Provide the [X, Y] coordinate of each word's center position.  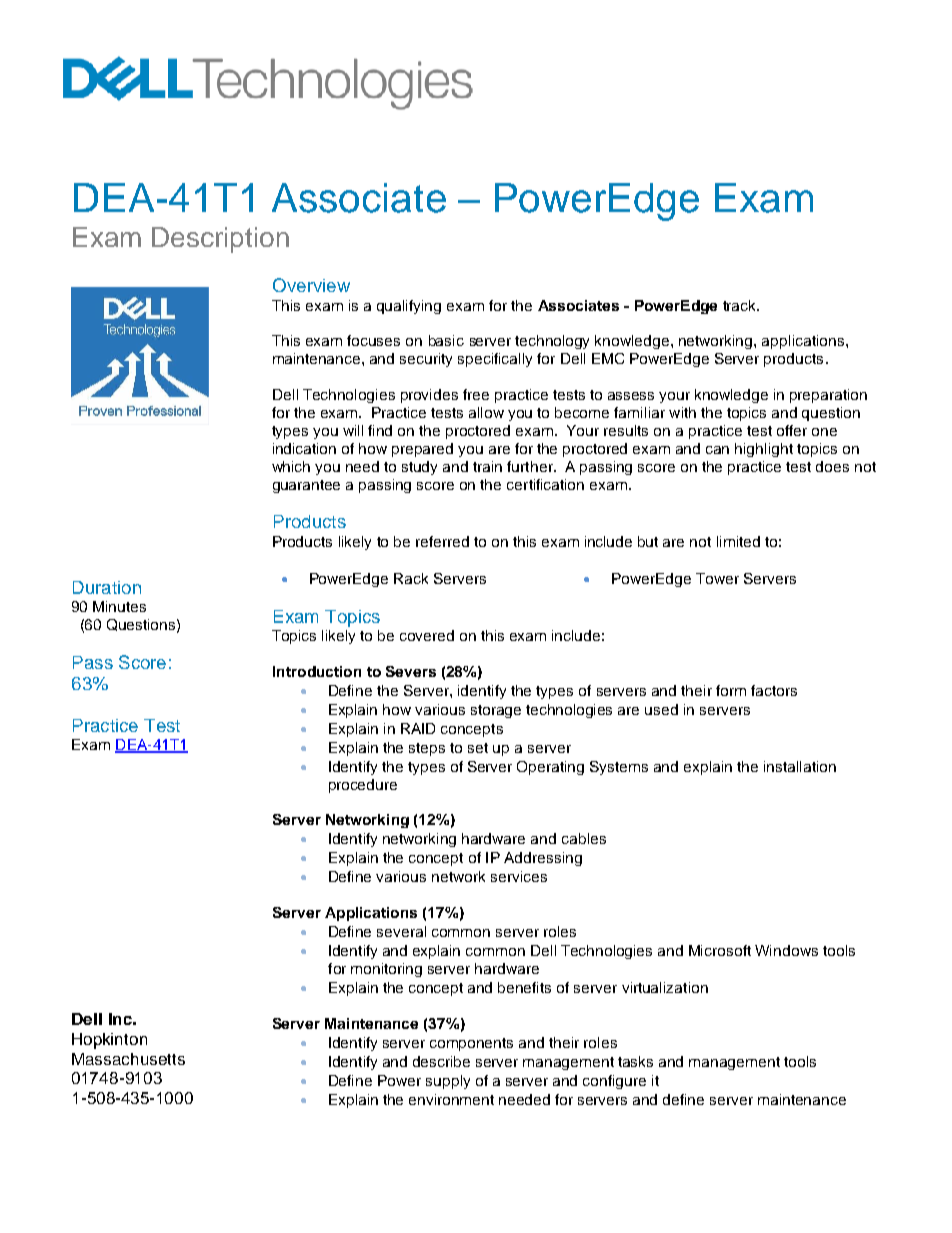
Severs [411, 671]
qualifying [409, 307]
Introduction [317, 671]
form [731, 690]
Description [220, 240]
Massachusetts [128, 1059]
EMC [608, 358]
